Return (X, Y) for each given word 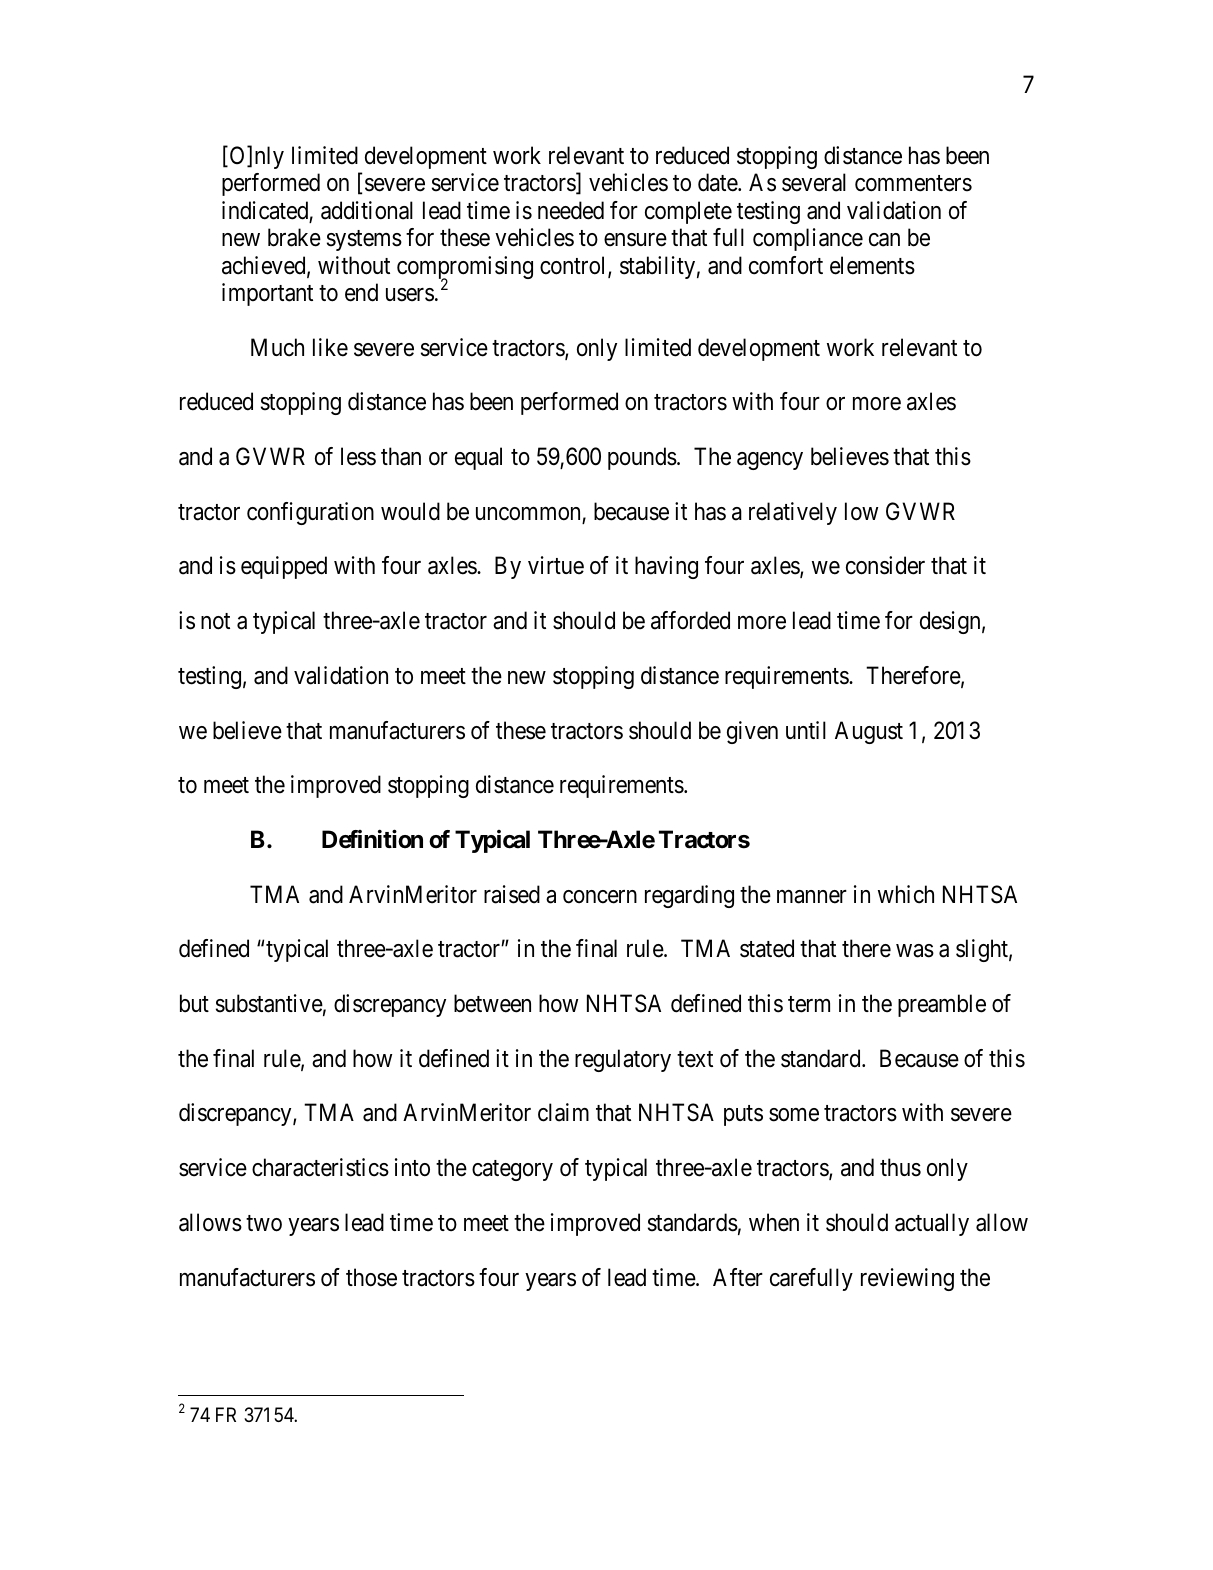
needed (571, 210)
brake (294, 237)
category (512, 1170)
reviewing (907, 1279)
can (884, 240)
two (264, 1223)
